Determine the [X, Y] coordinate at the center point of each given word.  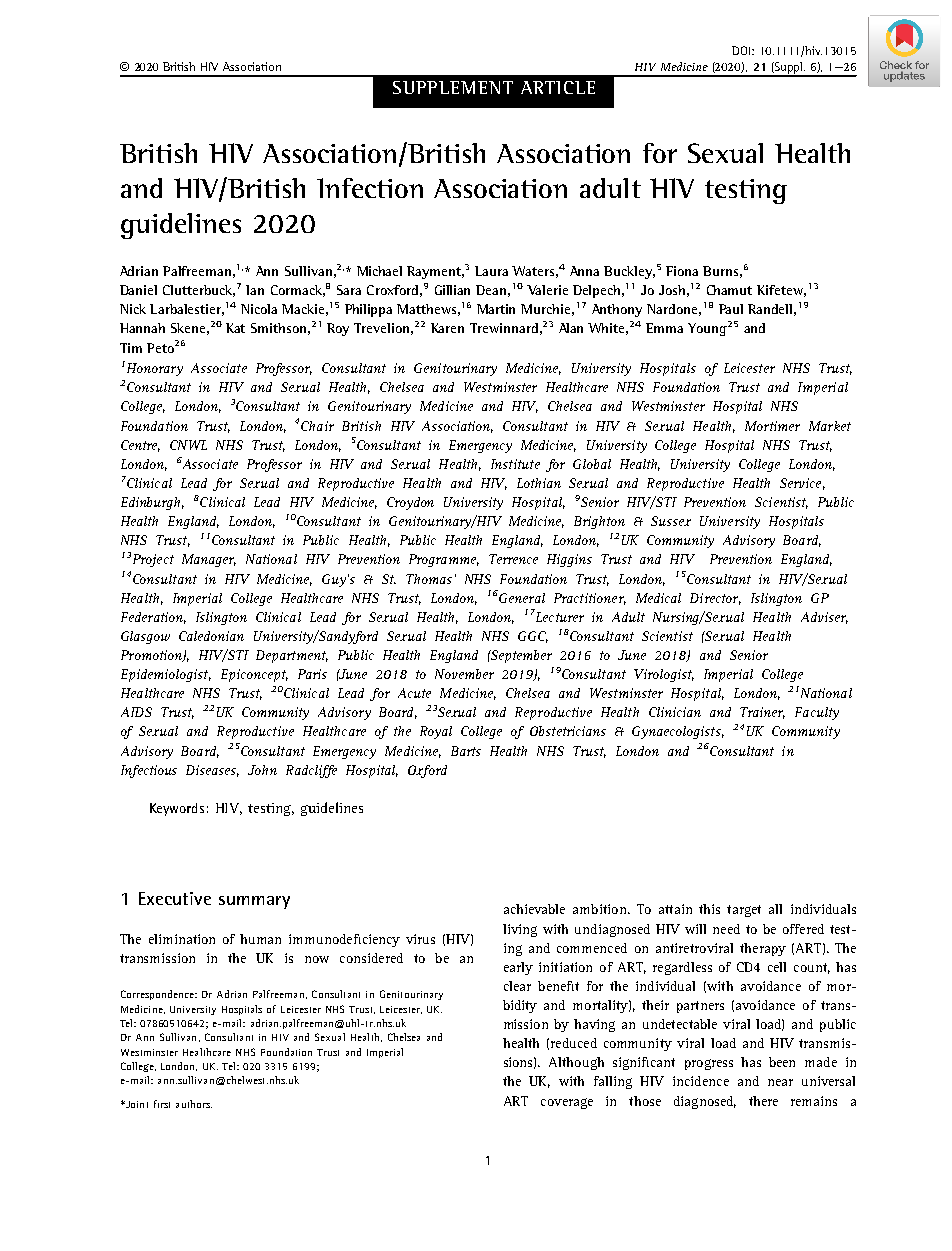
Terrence [513, 559]
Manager [209, 560]
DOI [742, 50]
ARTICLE [558, 87]
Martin [496, 309]
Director [715, 599]
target [744, 911]
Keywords [177, 809]
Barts [466, 751]
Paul [731, 309]
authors [194, 1104]
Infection [370, 188]
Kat [235, 328]
